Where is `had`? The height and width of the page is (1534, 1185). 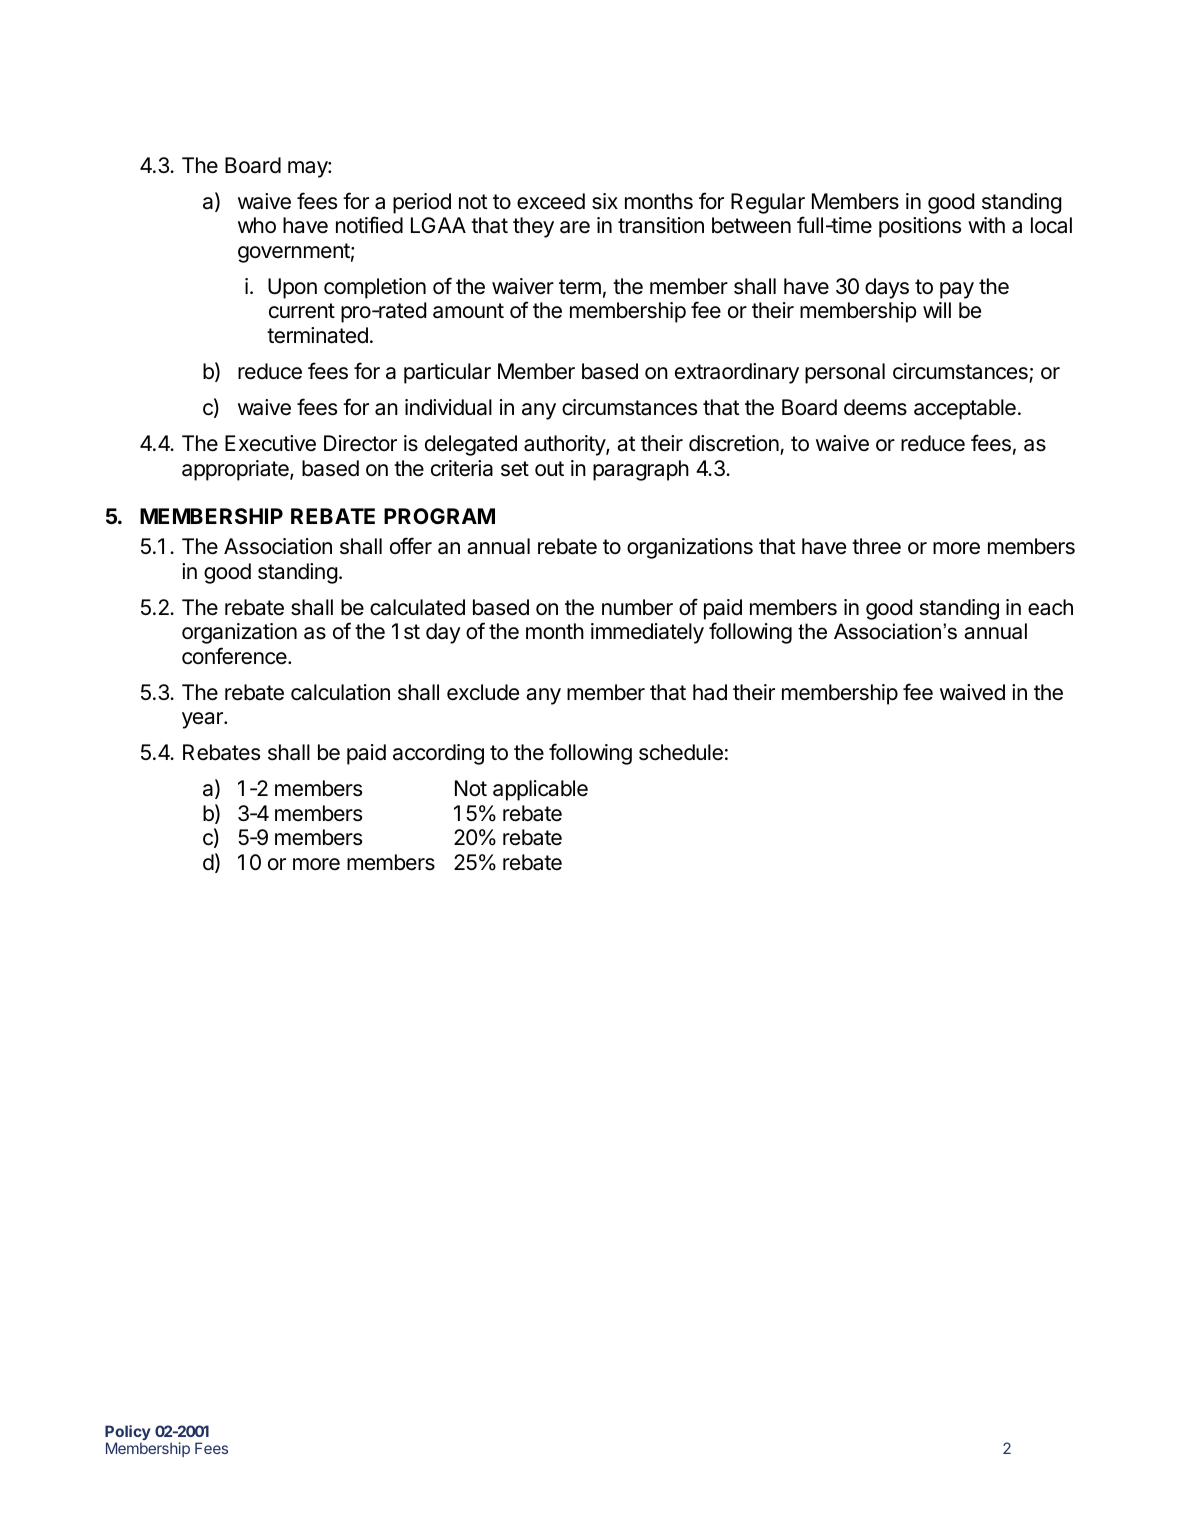 had is located at coordinates (710, 692).
